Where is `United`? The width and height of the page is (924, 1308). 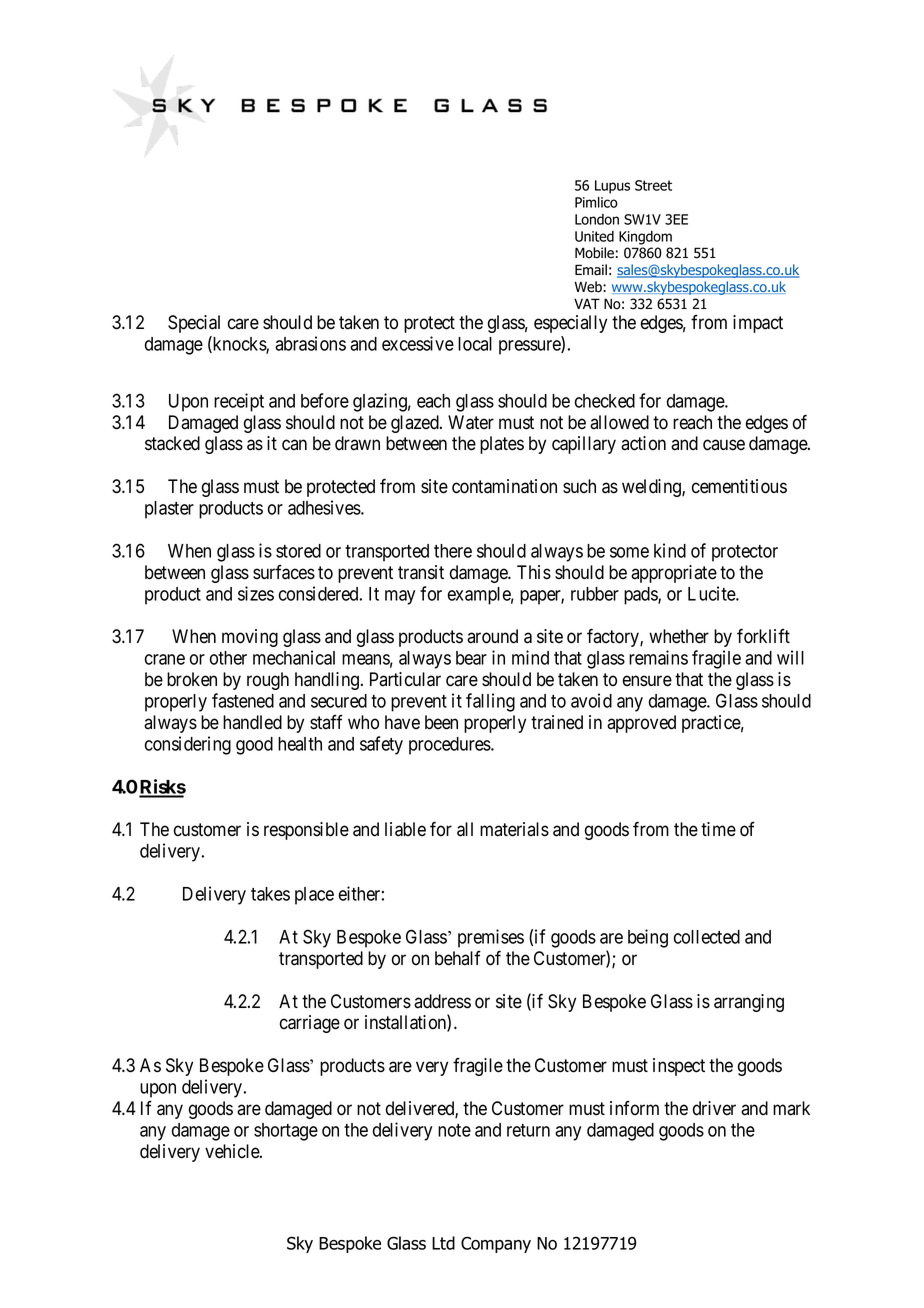 United is located at coordinates (594, 236).
